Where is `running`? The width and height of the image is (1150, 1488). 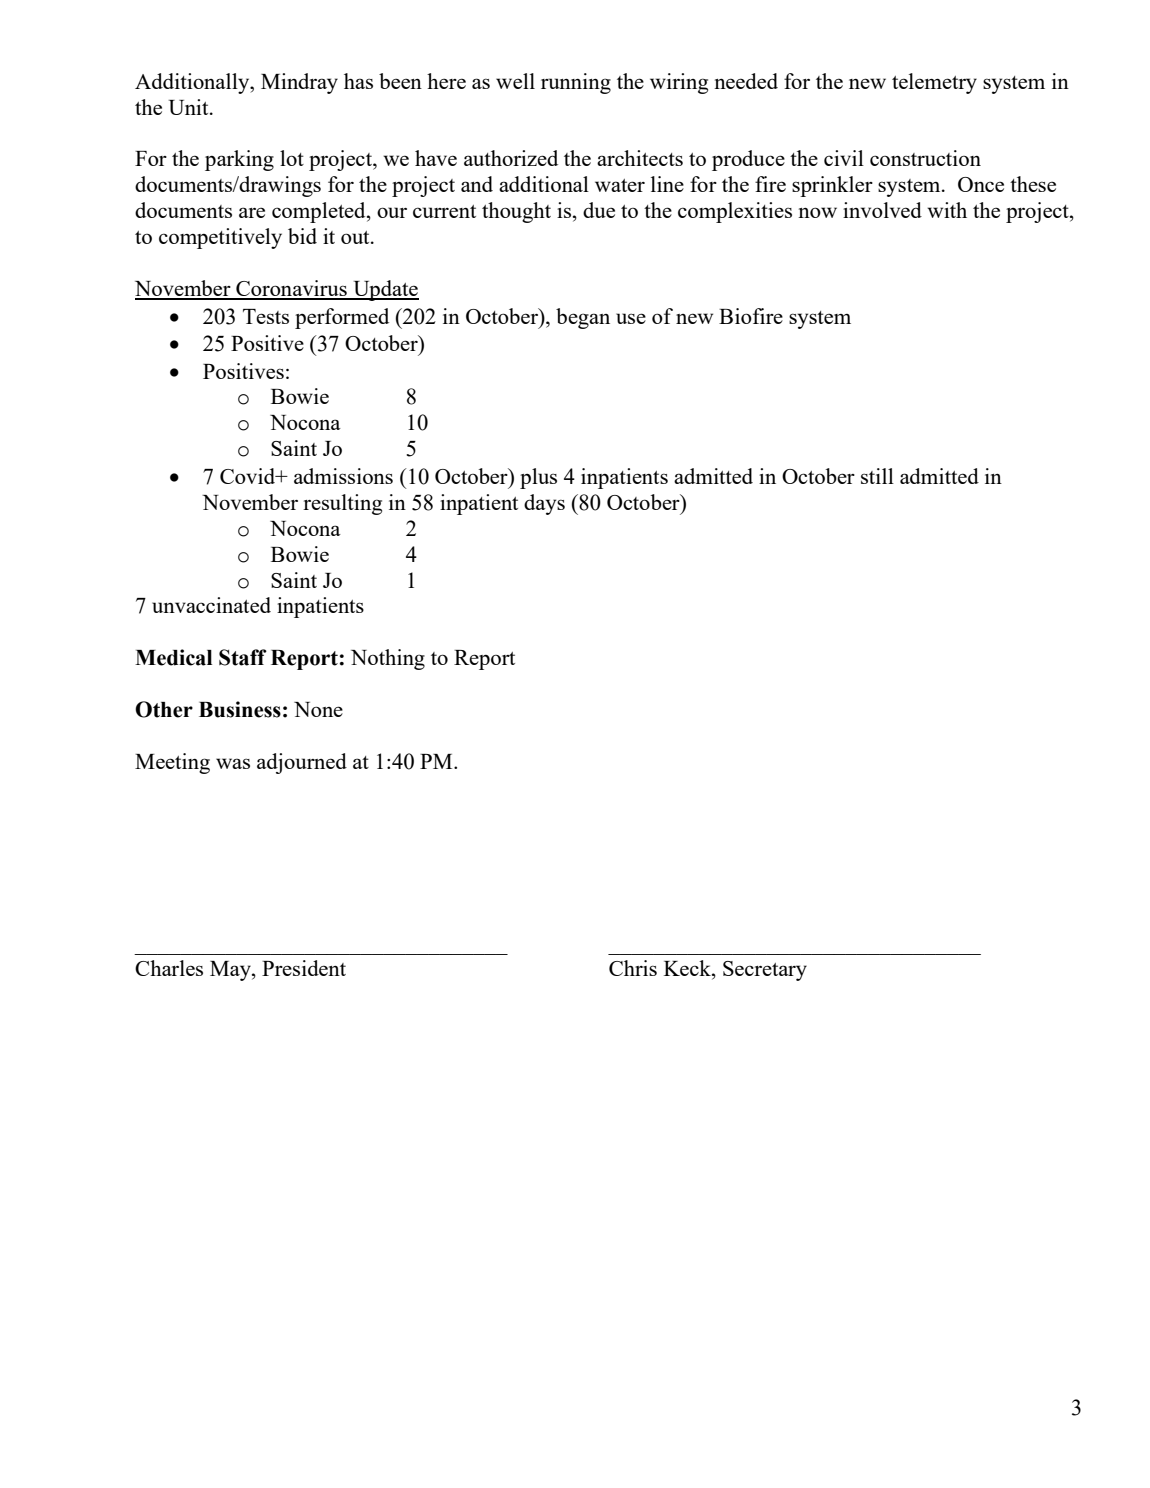 running is located at coordinates (576, 83).
